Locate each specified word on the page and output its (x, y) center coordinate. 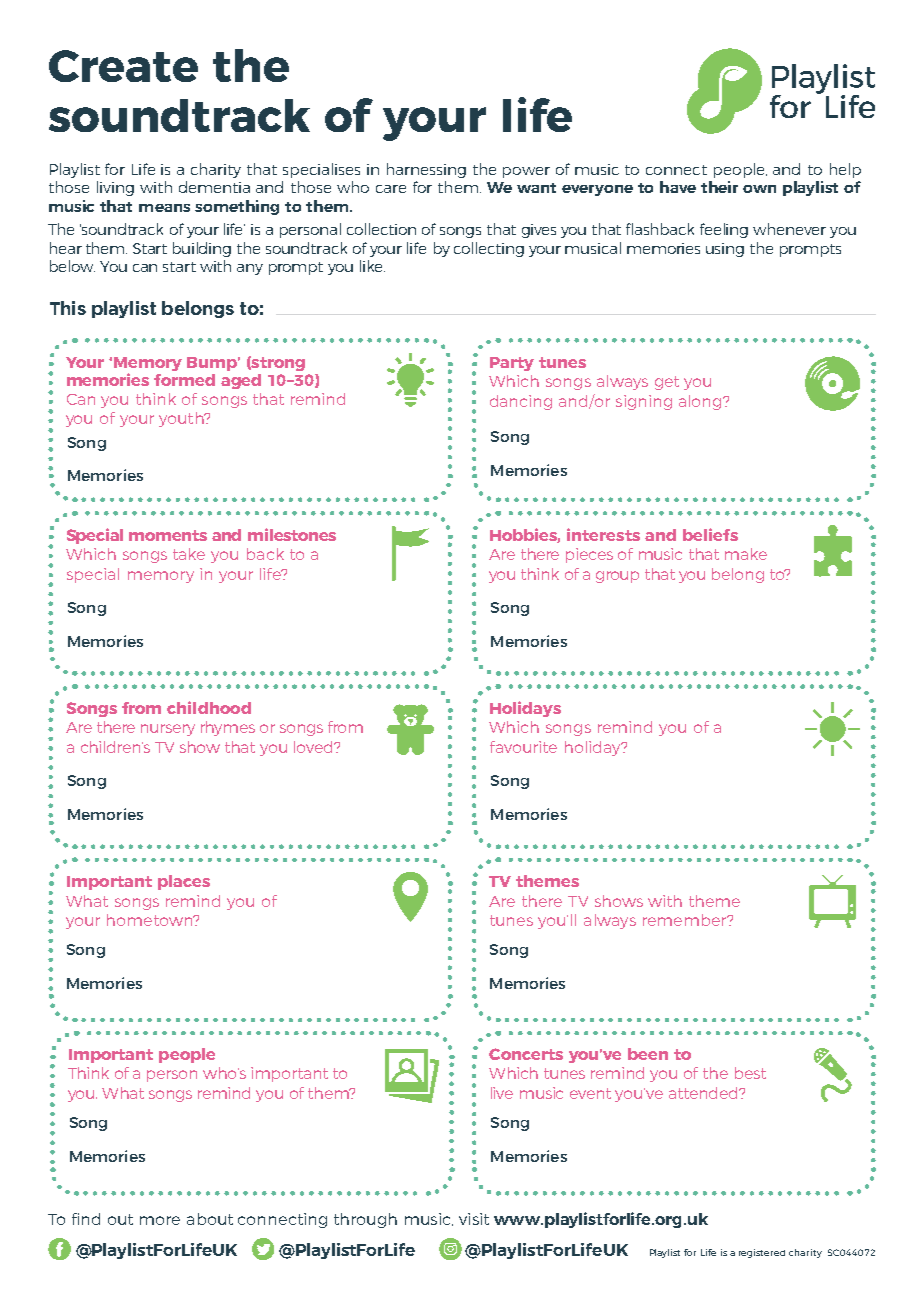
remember (686, 920)
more (160, 1220)
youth (182, 419)
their (719, 187)
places (184, 882)
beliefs (710, 534)
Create (123, 66)
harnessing (426, 170)
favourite (523, 747)
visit (474, 1219)
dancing (521, 402)
